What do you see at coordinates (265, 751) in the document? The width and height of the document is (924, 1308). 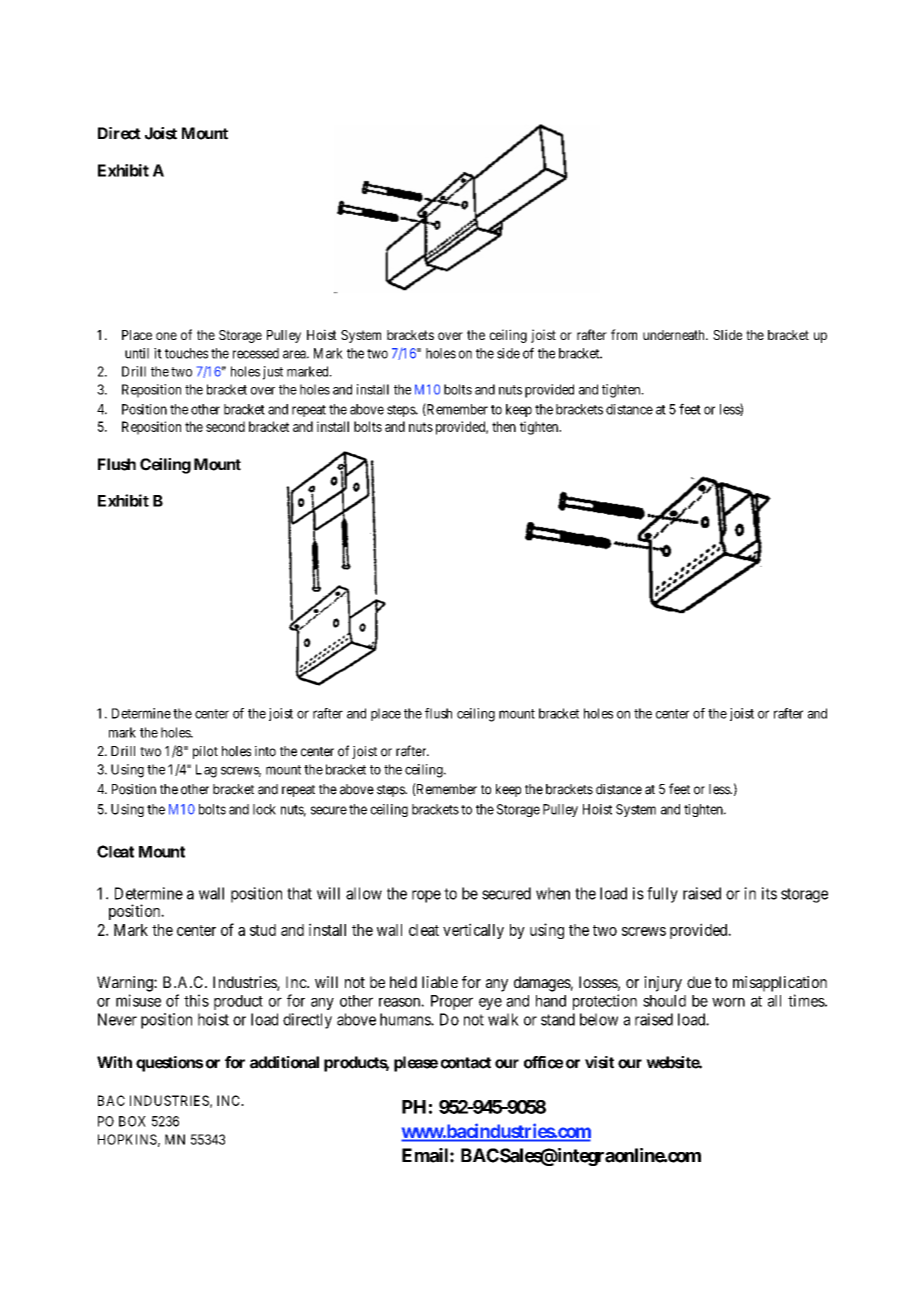 I see `into` at bounding box center [265, 751].
